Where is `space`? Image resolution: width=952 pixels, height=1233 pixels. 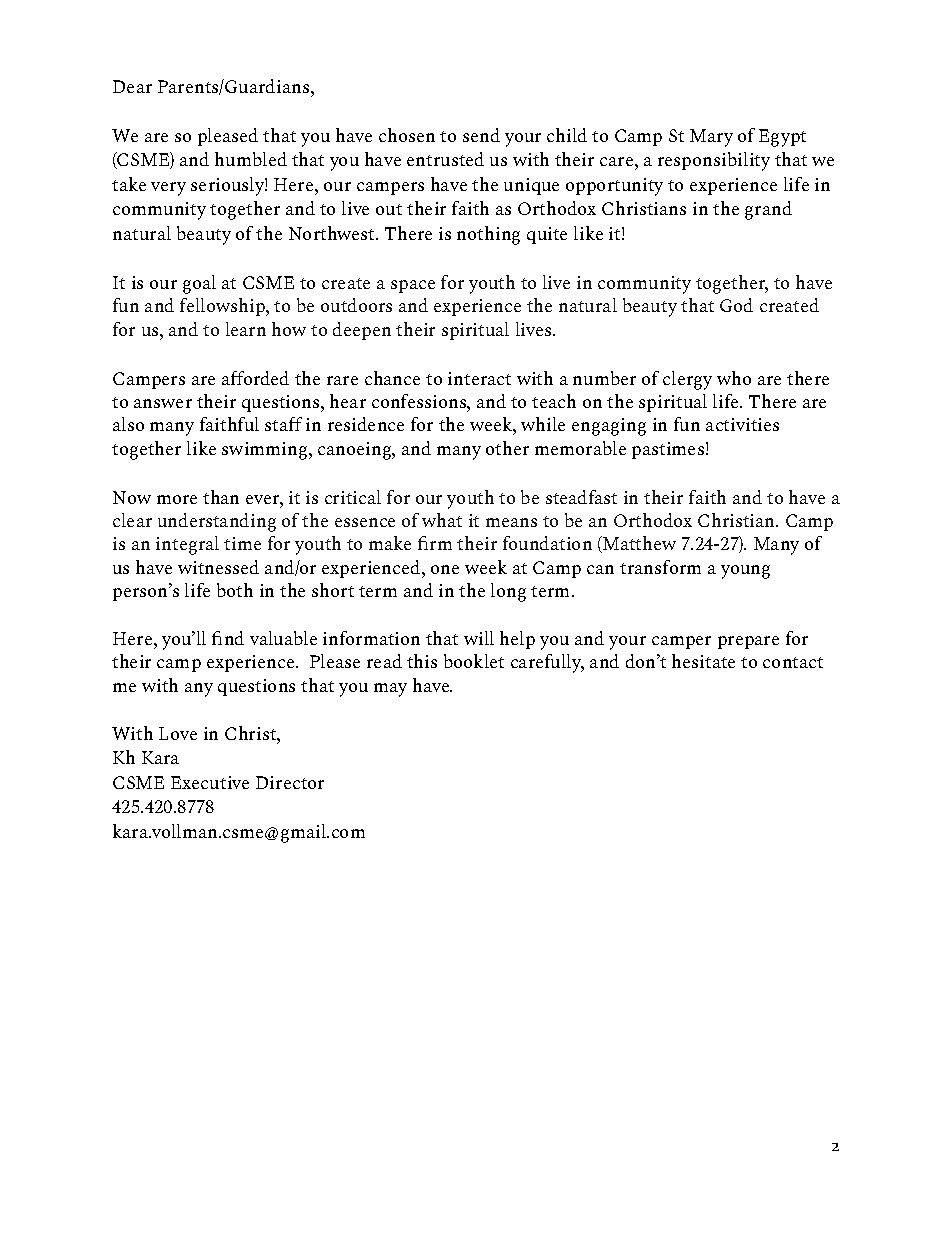 space is located at coordinates (413, 286).
